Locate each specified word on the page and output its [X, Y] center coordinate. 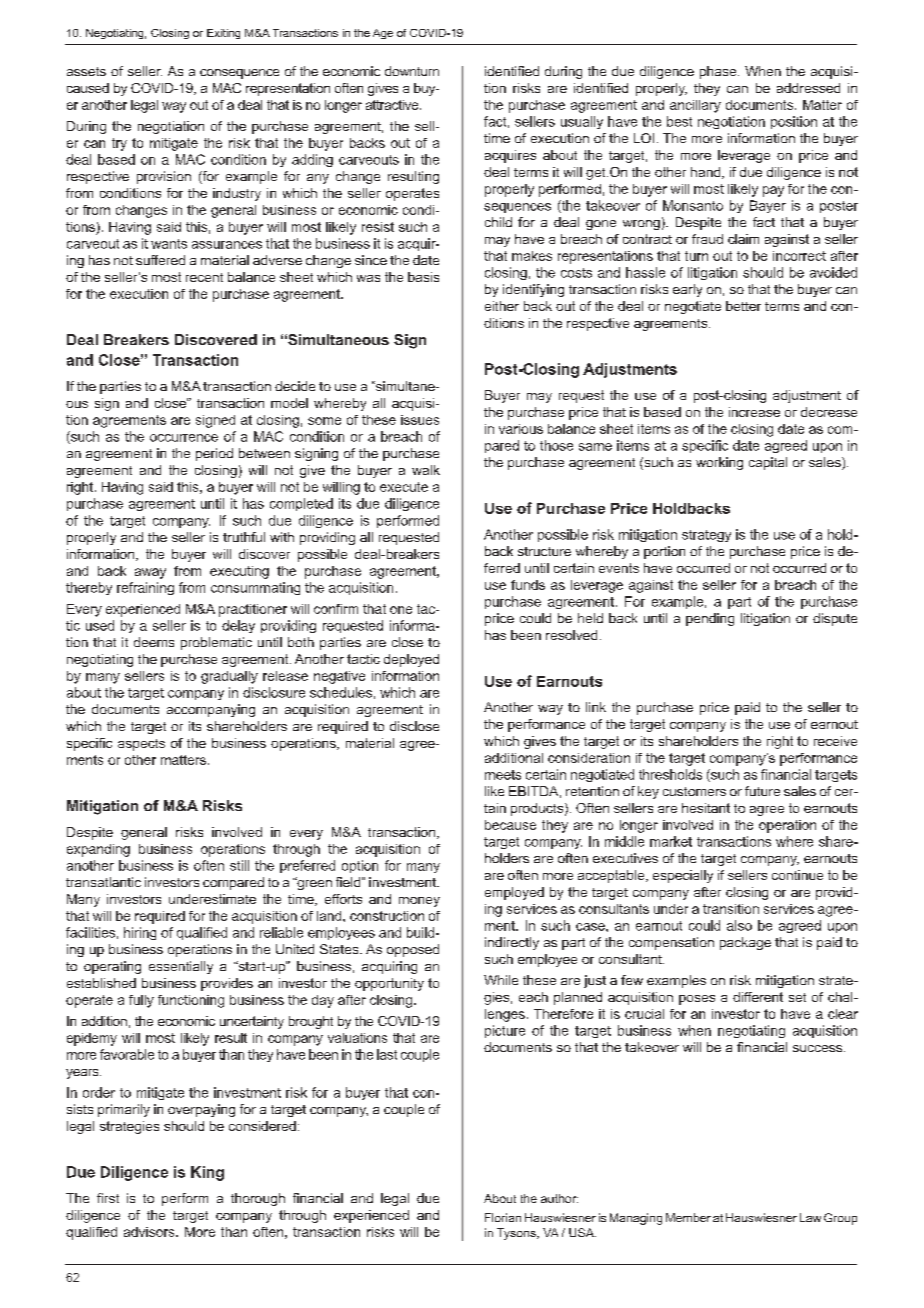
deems [154, 642]
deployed [411, 660]
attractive [393, 105]
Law [810, 1217]
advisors [150, 1232]
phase [719, 72]
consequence [239, 74]
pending [710, 619]
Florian [503, 1217]
